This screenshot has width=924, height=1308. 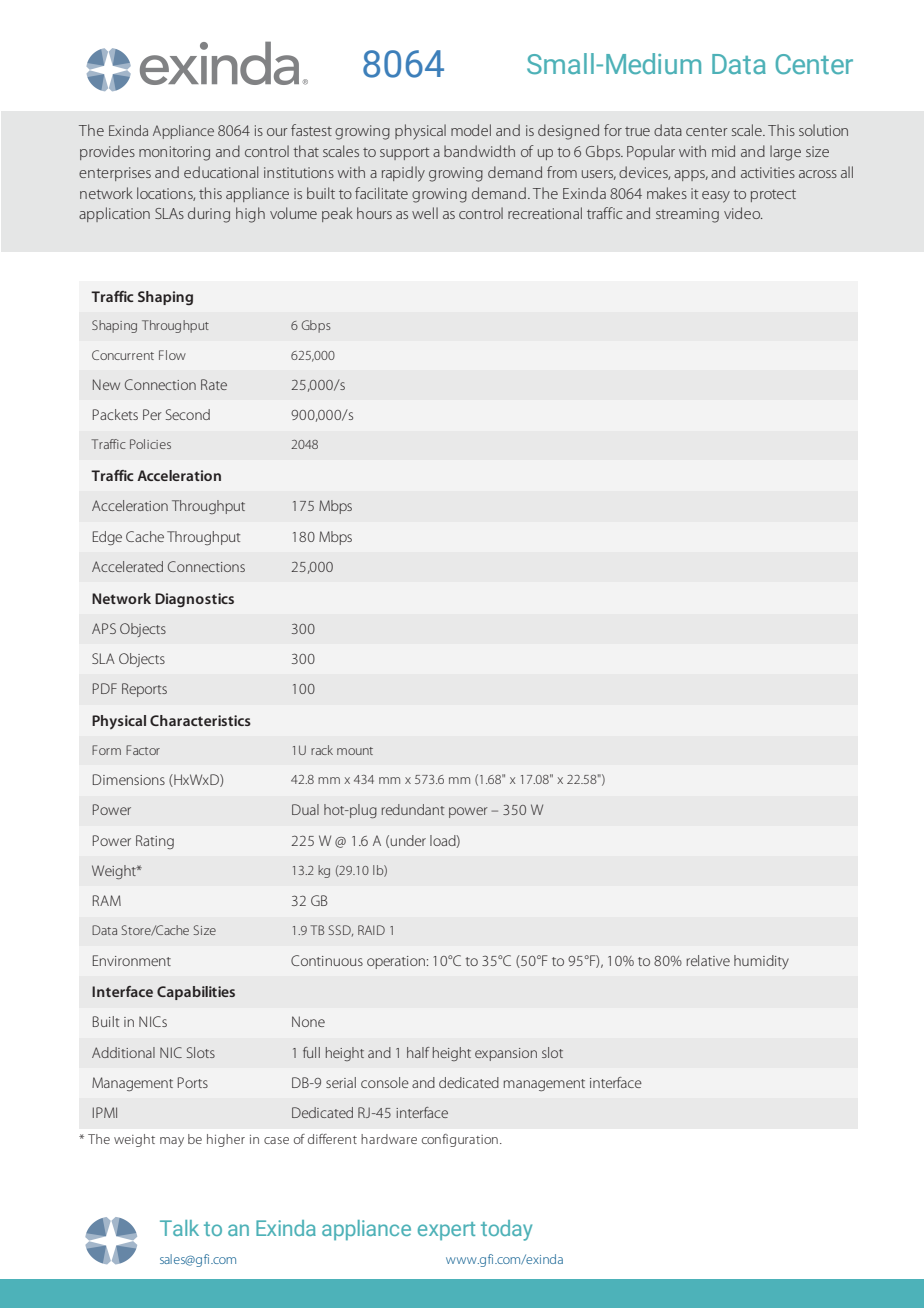 I want to click on activities, so click(x=768, y=172).
